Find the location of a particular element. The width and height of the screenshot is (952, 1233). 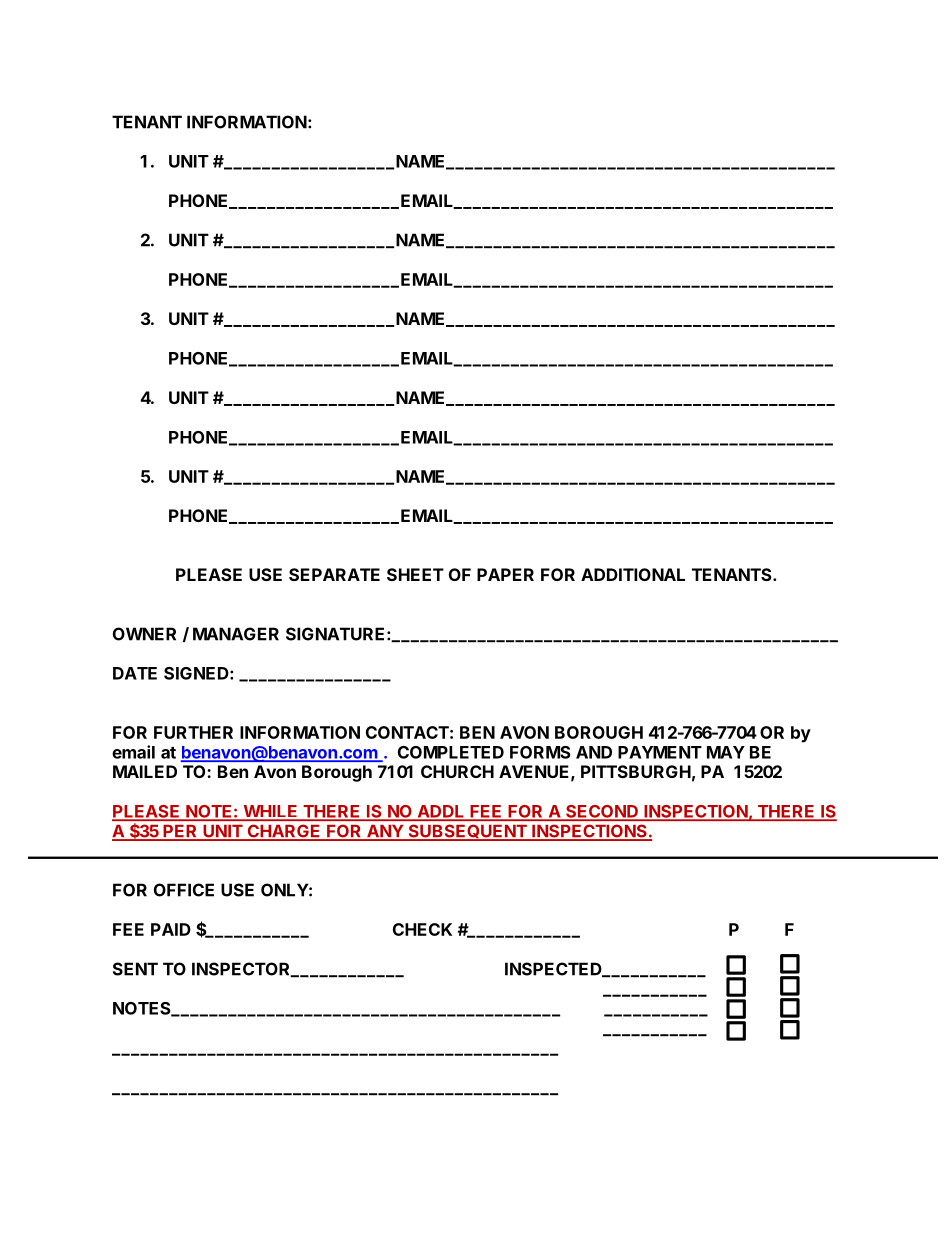

CHURCH is located at coordinates (457, 771).
